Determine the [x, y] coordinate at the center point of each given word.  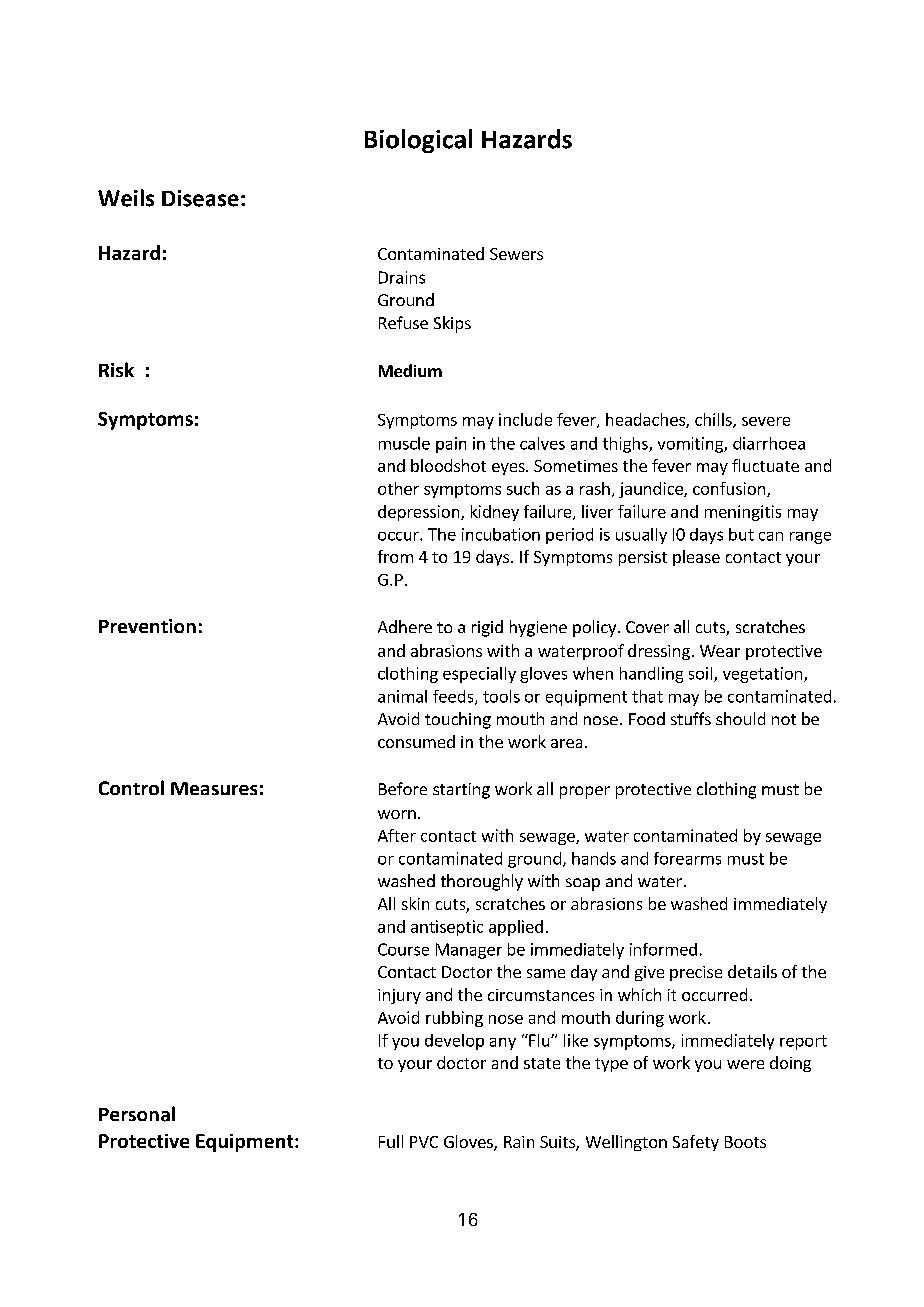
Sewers [516, 254]
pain [451, 445]
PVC [424, 1142]
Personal [137, 1114]
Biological [418, 141]
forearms [687, 858]
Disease [200, 198]
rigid [487, 628]
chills [714, 420]
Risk [116, 369]
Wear [720, 651]
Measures [214, 788]
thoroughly [482, 882]
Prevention [147, 626]
